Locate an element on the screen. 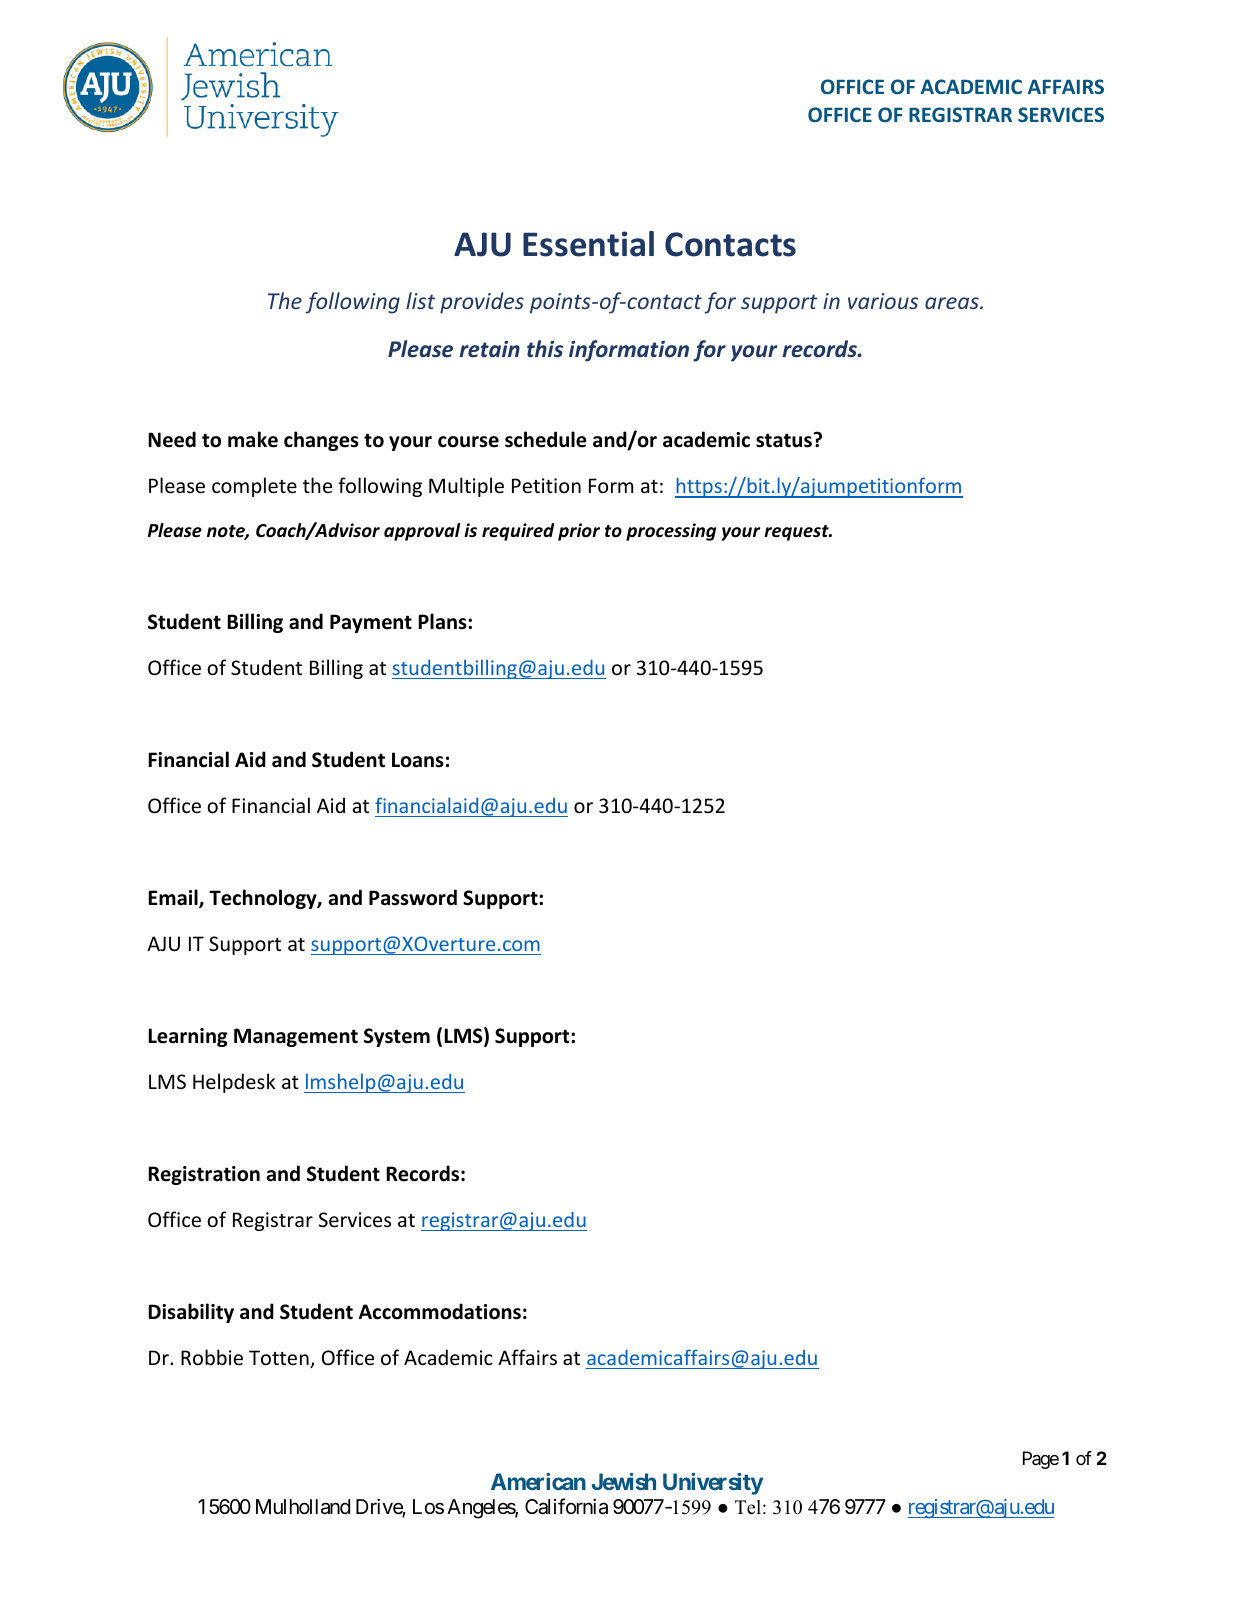  various is located at coordinates (883, 301).
